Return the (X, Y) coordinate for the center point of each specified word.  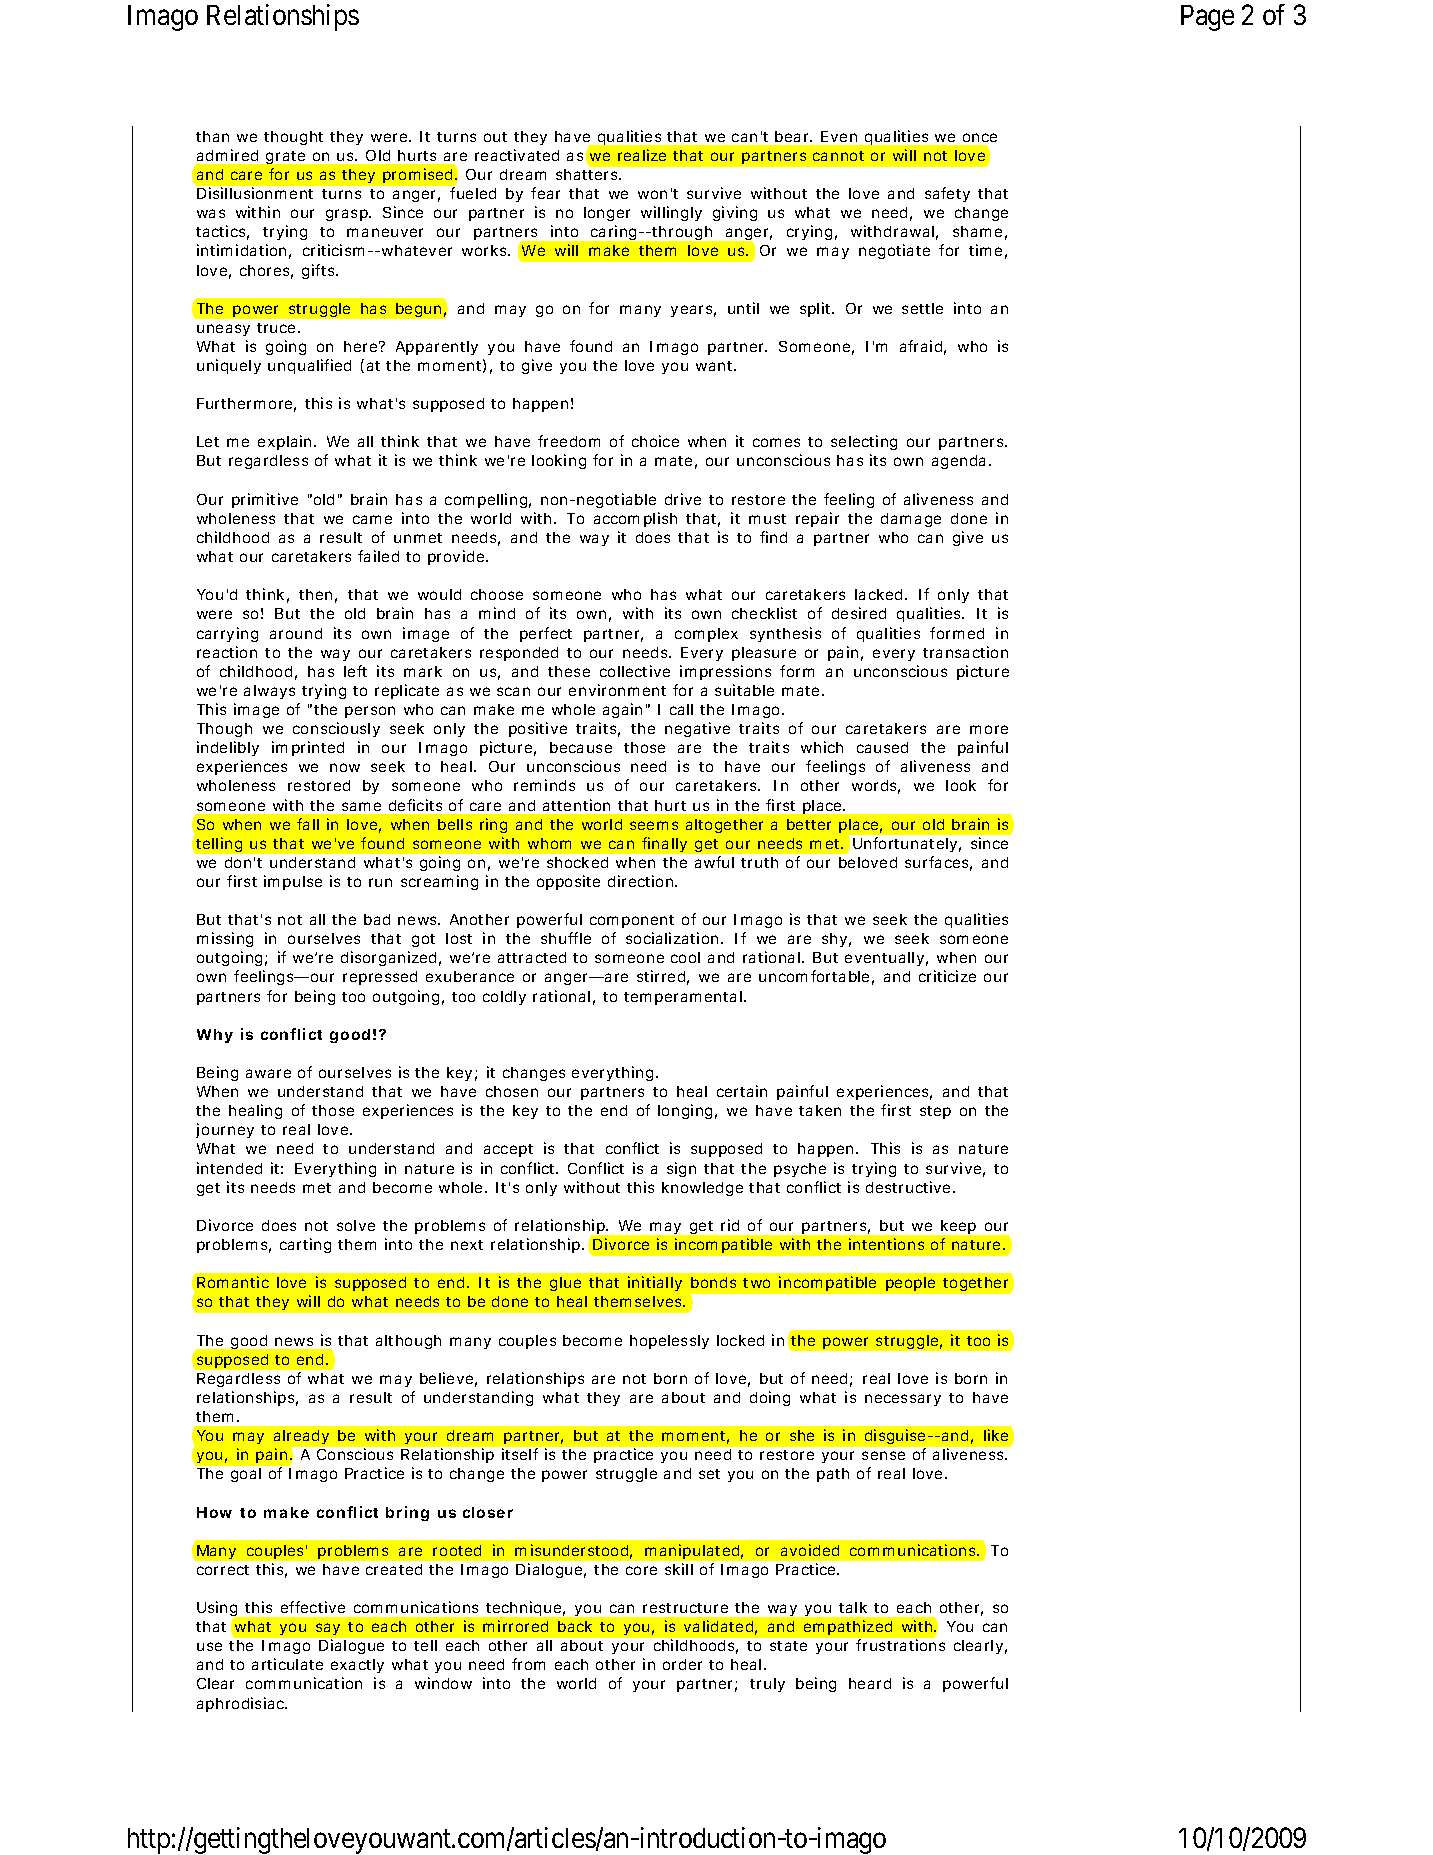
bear (793, 136)
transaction (965, 652)
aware (268, 1073)
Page (1207, 18)
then (315, 594)
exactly (357, 1666)
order (682, 1664)
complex (706, 635)
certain (742, 1091)
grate (285, 157)
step (935, 1112)
